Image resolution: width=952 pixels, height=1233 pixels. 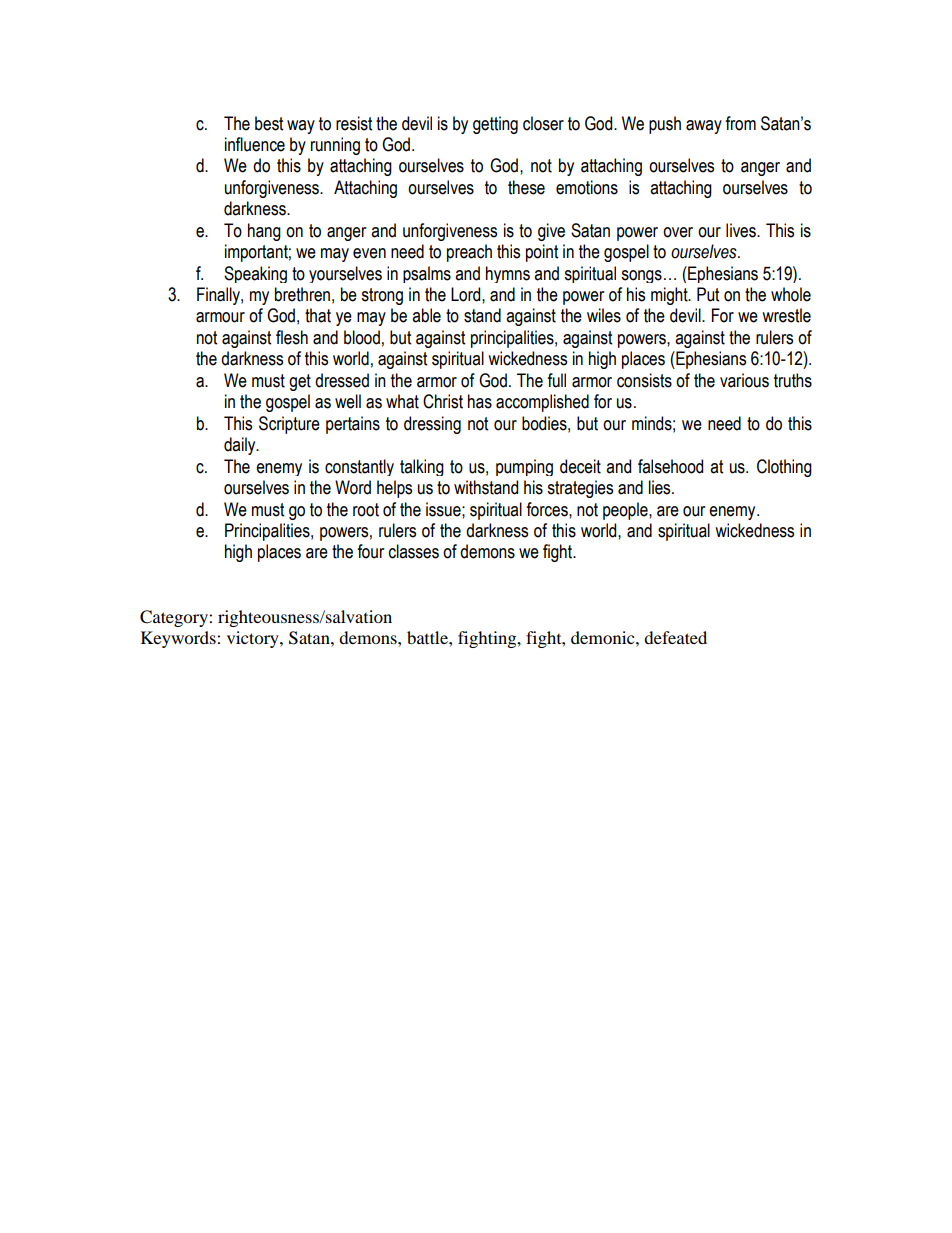 What do you see at coordinates (495, 125) in the screenshot?
I see `getting` at bounding box center [495, 125].
